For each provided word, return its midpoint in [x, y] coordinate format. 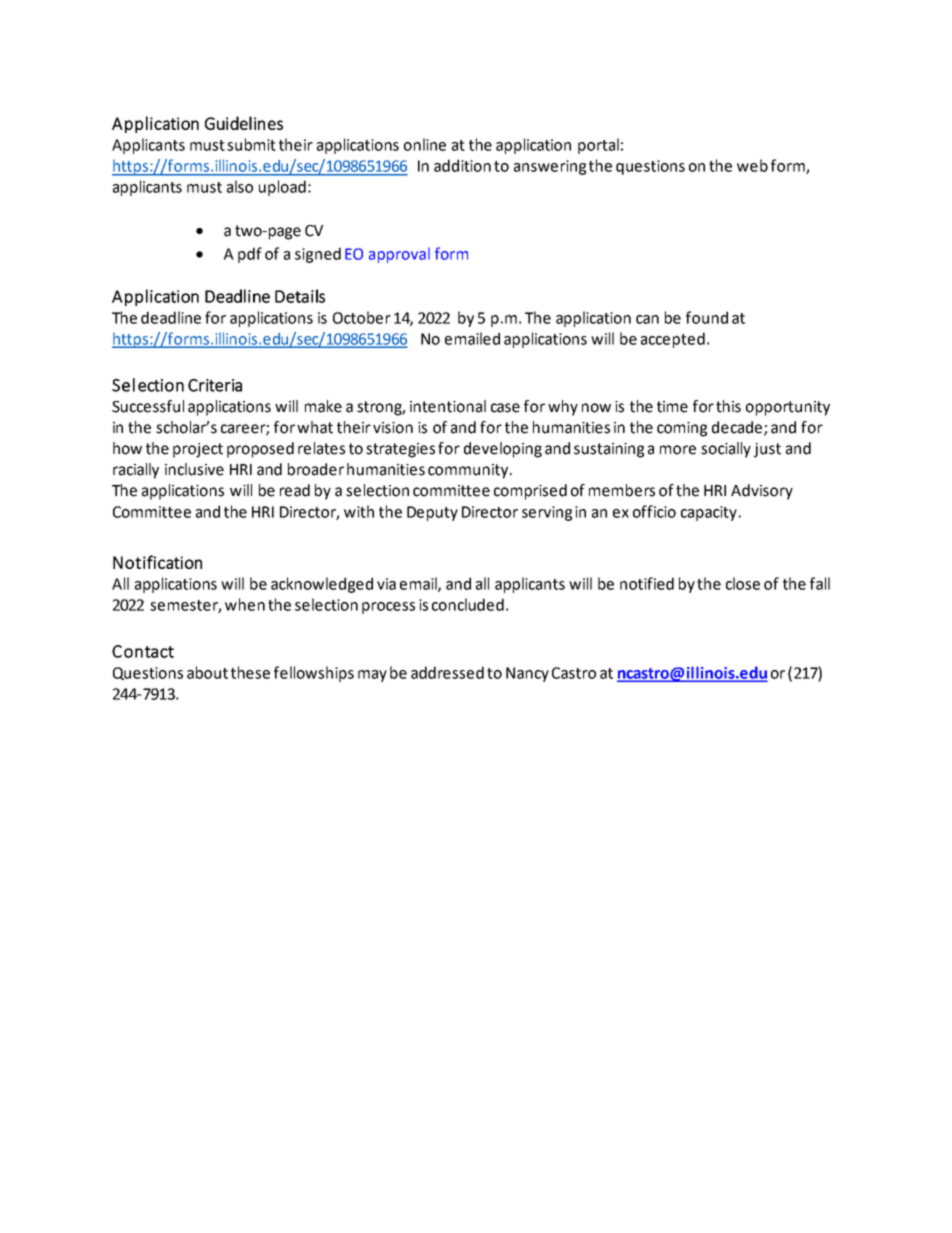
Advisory [762, 492]
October [362, 317]
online [425, 144]
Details [300, 296]
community [469, 471]
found [707, 317]
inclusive [194, 469]
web [752, 165]
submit [251, 144]
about [207, 672]
